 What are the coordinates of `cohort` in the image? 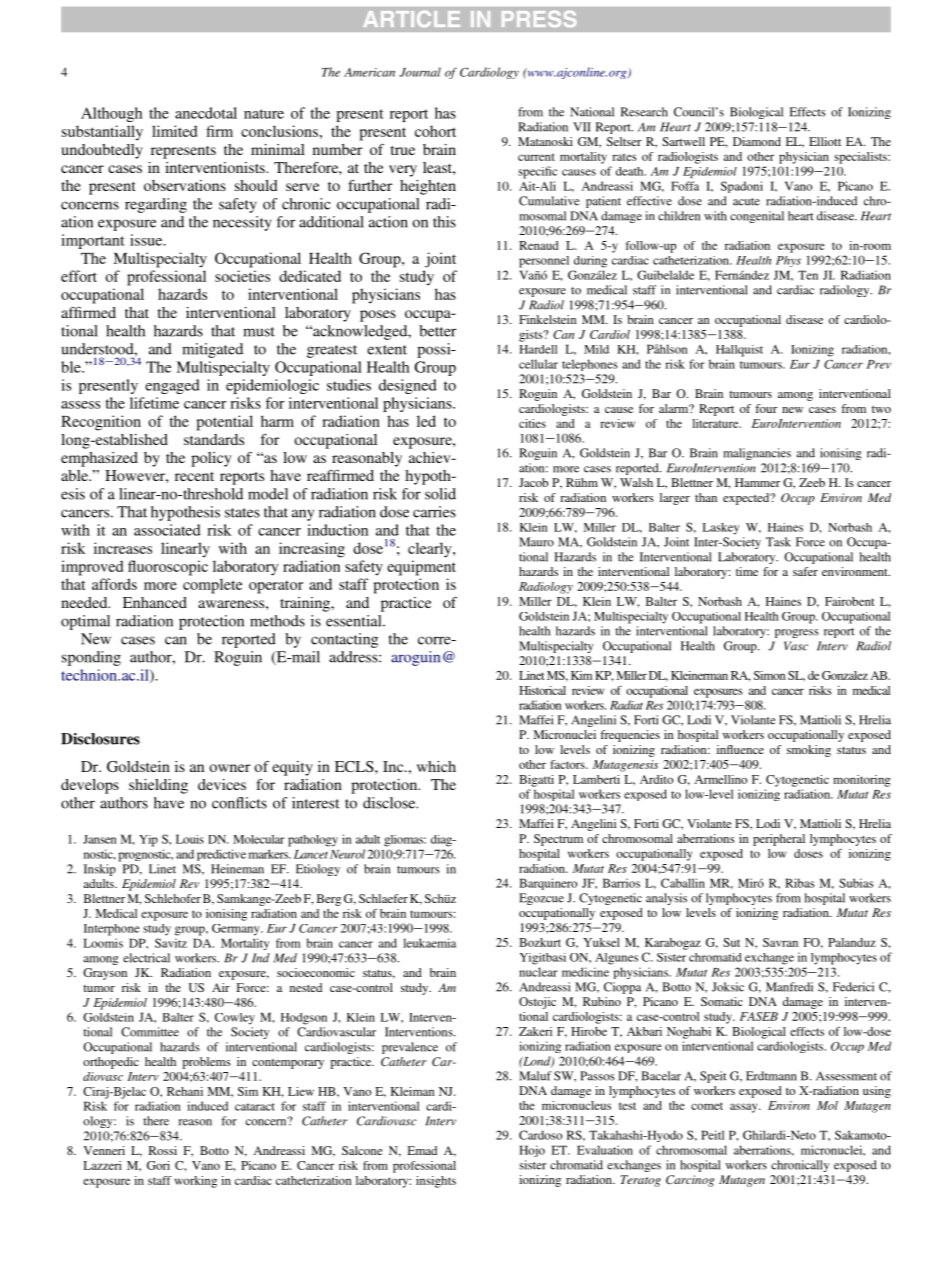 It's located at (435, 131).
